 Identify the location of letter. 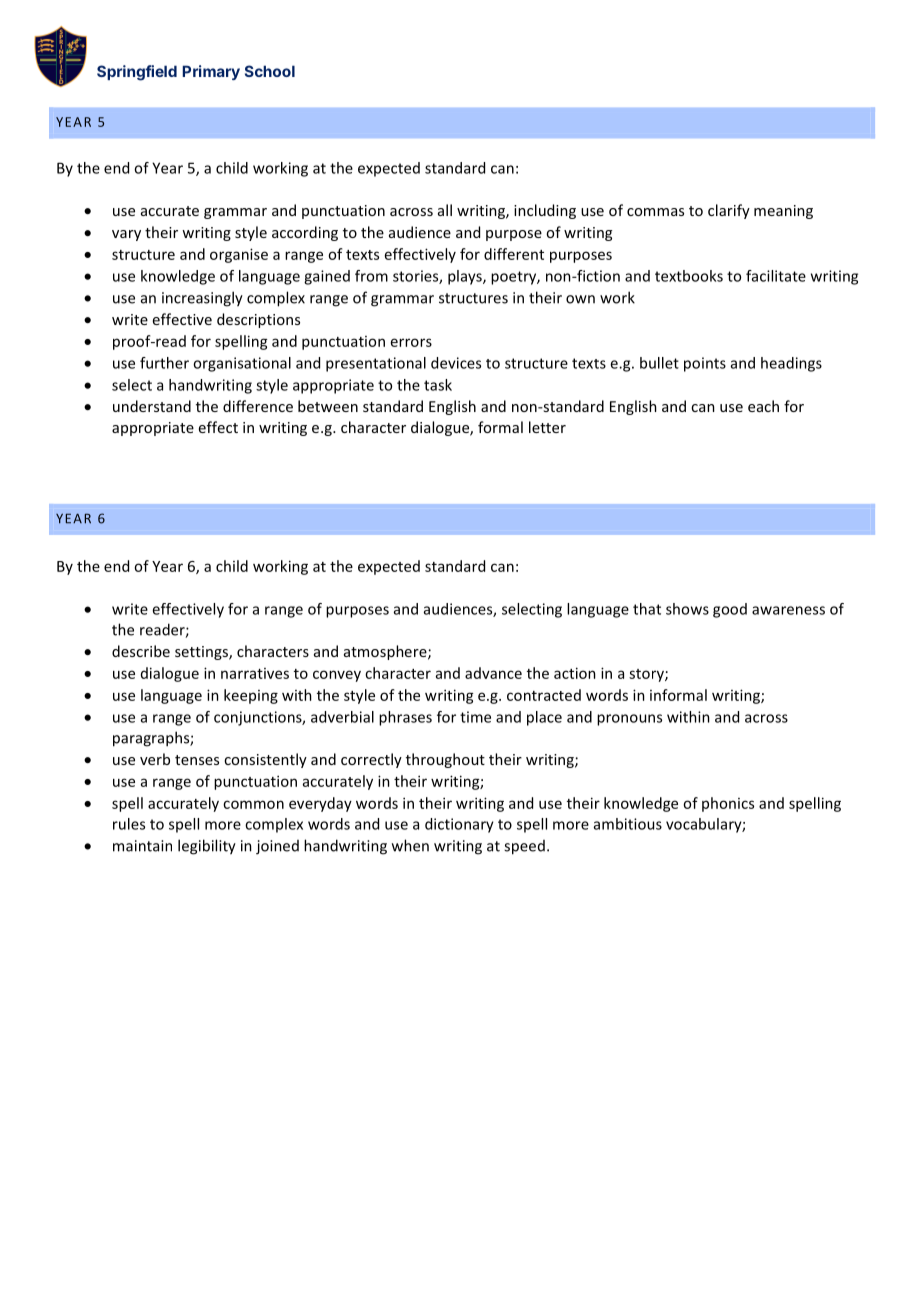
(547, 427).
